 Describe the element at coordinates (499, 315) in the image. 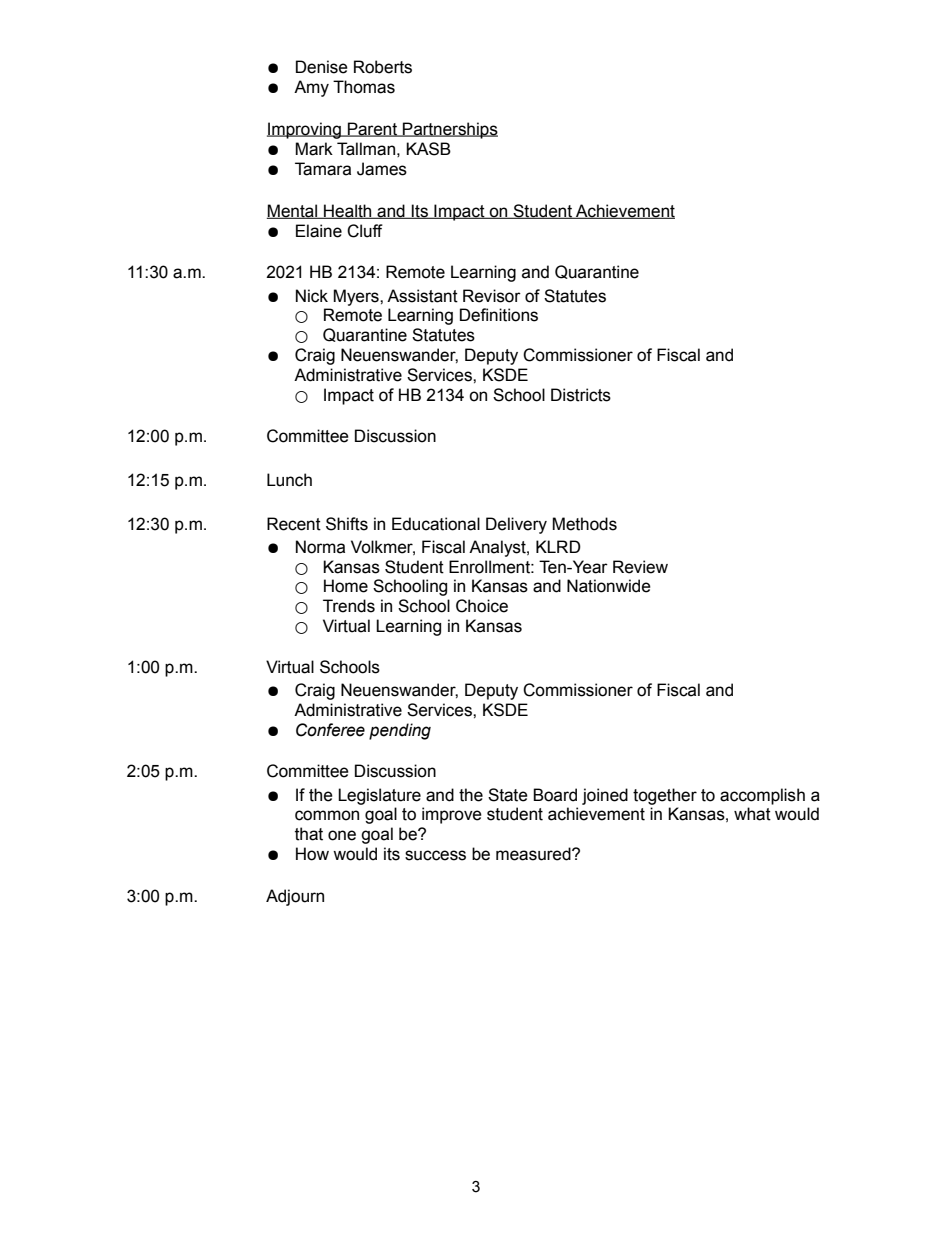

I see `Definitions` at that location.
